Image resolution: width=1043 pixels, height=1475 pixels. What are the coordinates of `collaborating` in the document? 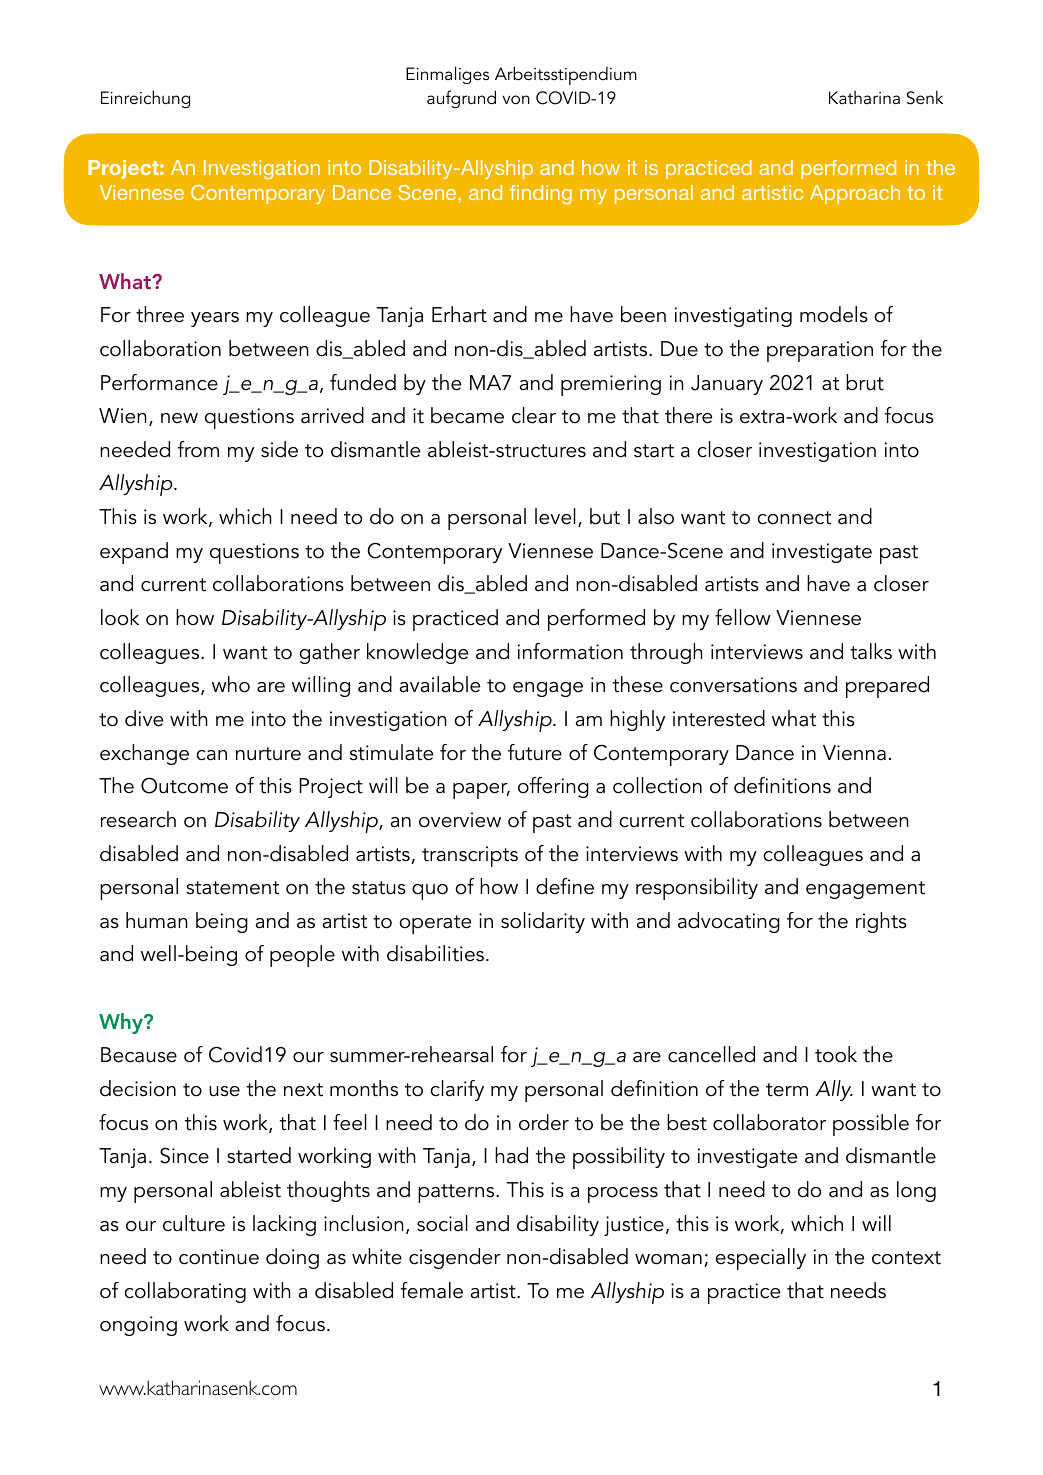 It's located at (185, 1292).
